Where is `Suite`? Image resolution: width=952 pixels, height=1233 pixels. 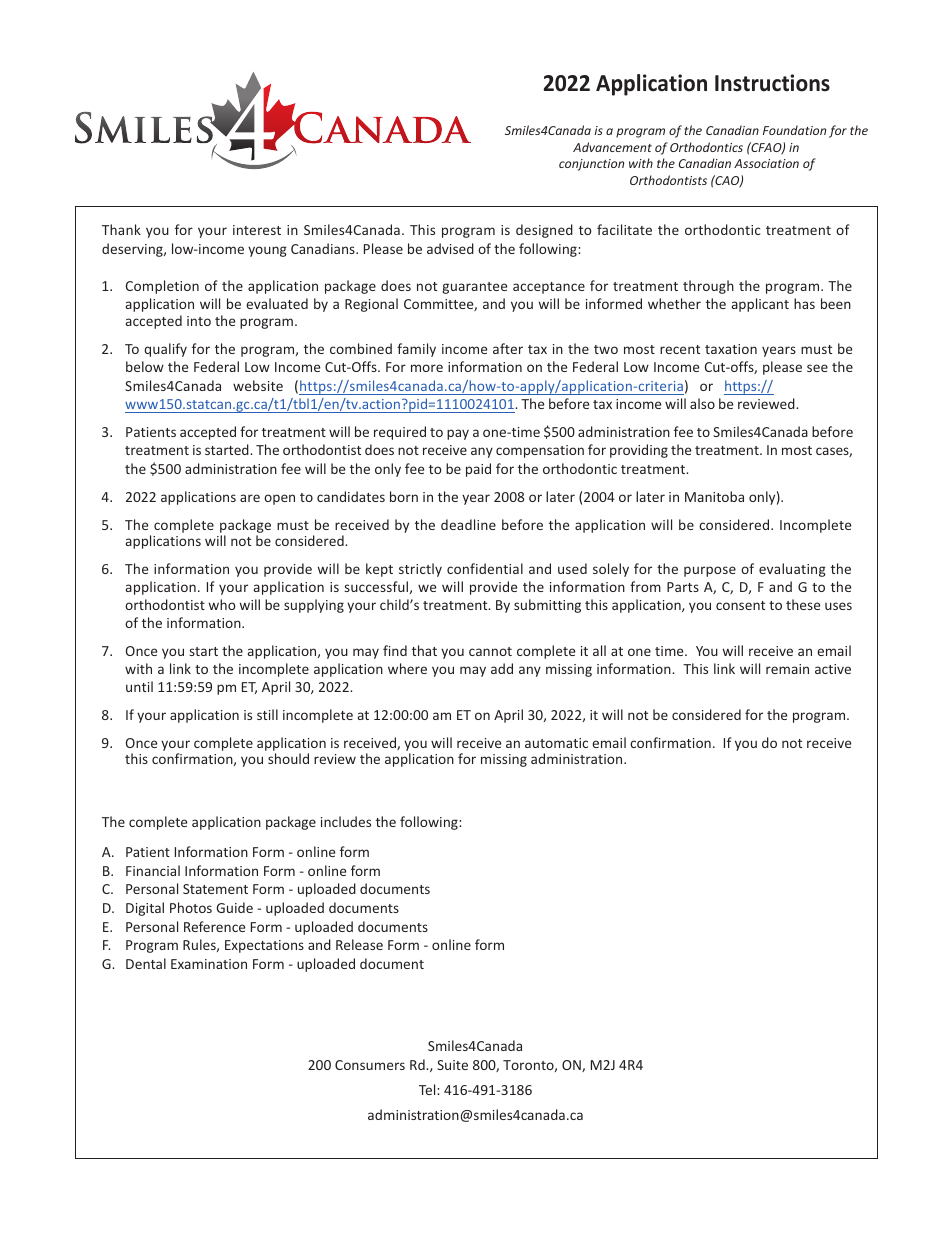 Suite is located at coordinates (452, 1065).
